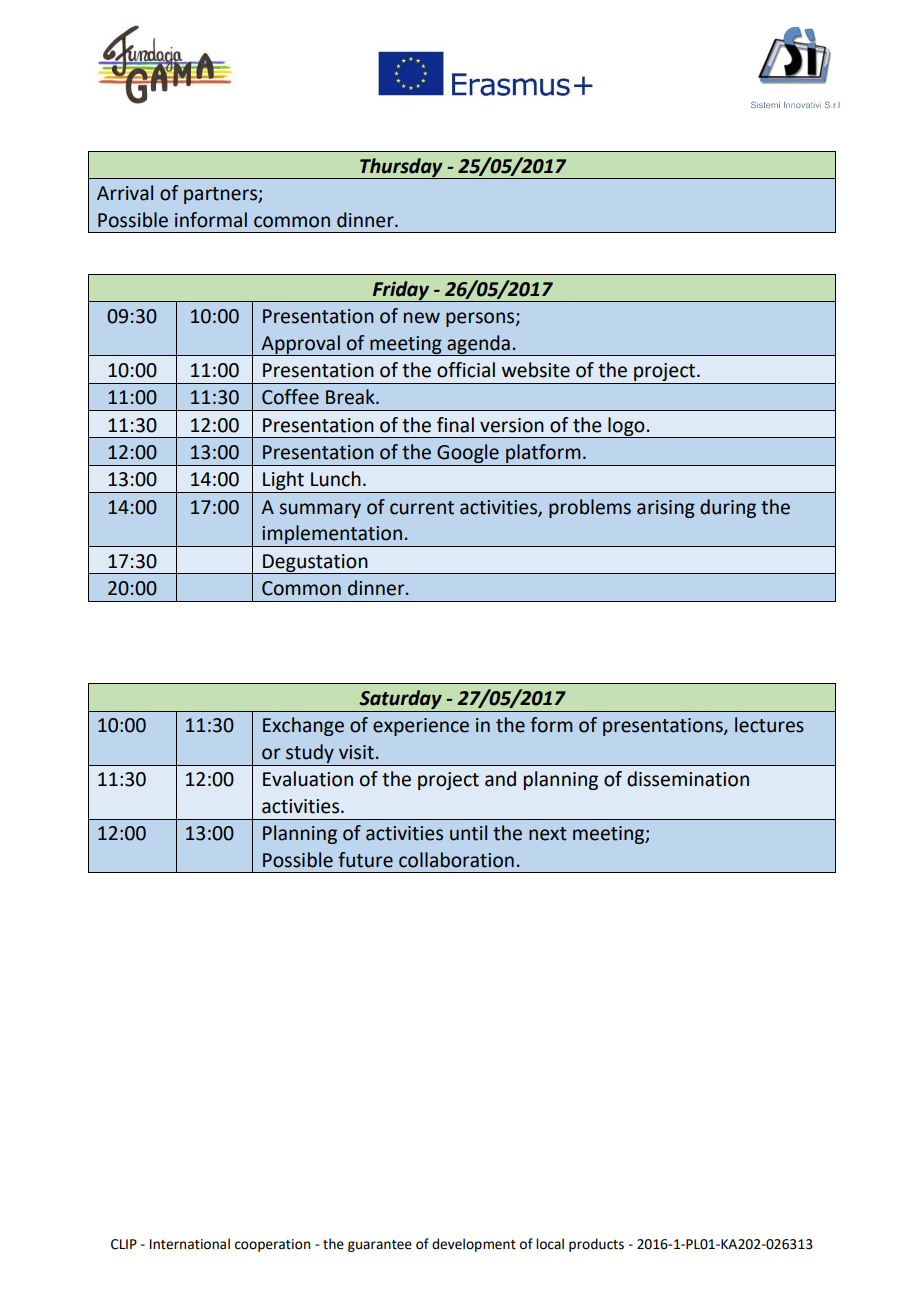 The image size is (924, 1308). I want to click on lectures, so click(769, 725).
